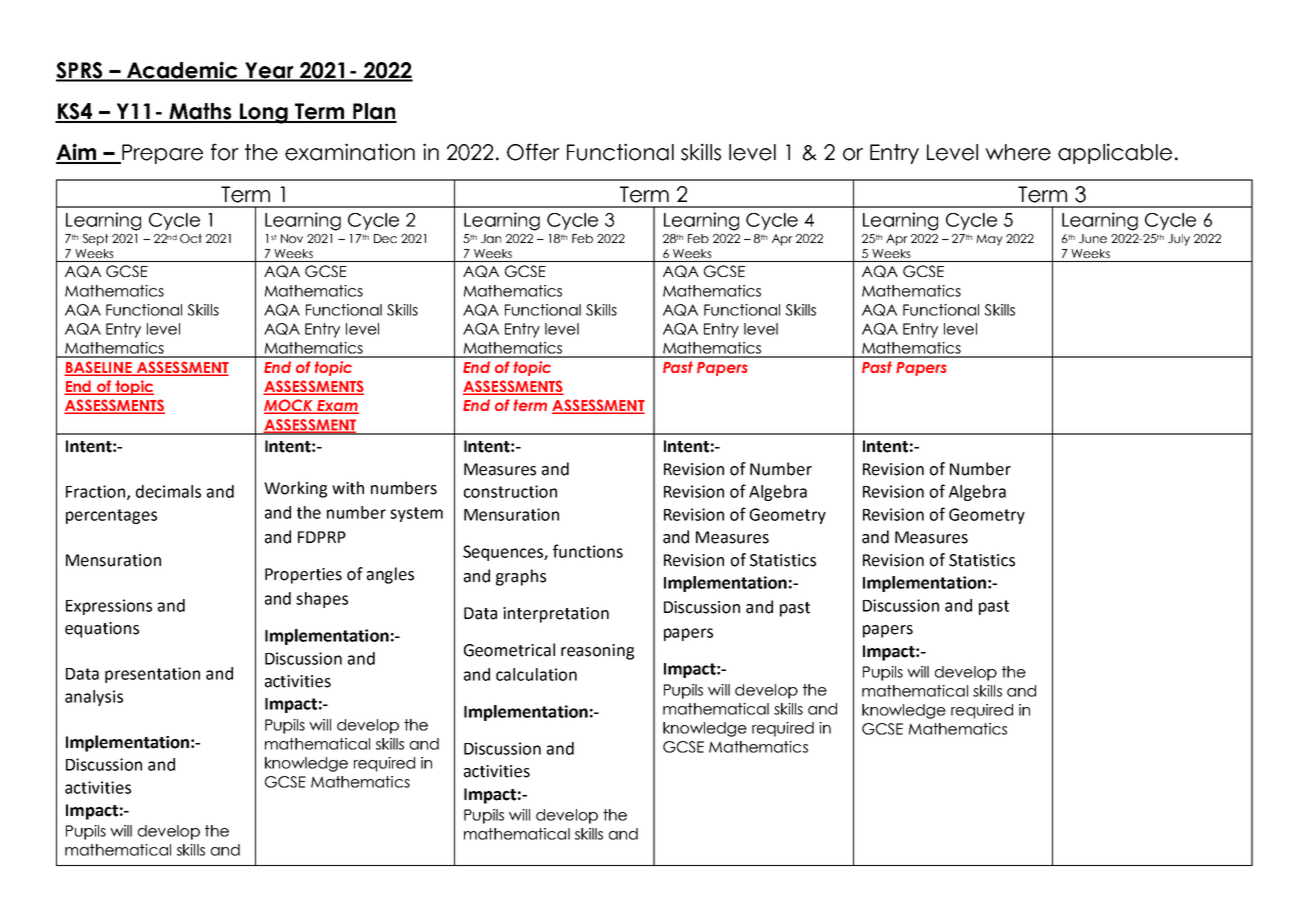 This document has height=924, width=1308. What do you see at coordinates (152, 675) in the document?
I see `presentation` at bounding box center [152, 675].
